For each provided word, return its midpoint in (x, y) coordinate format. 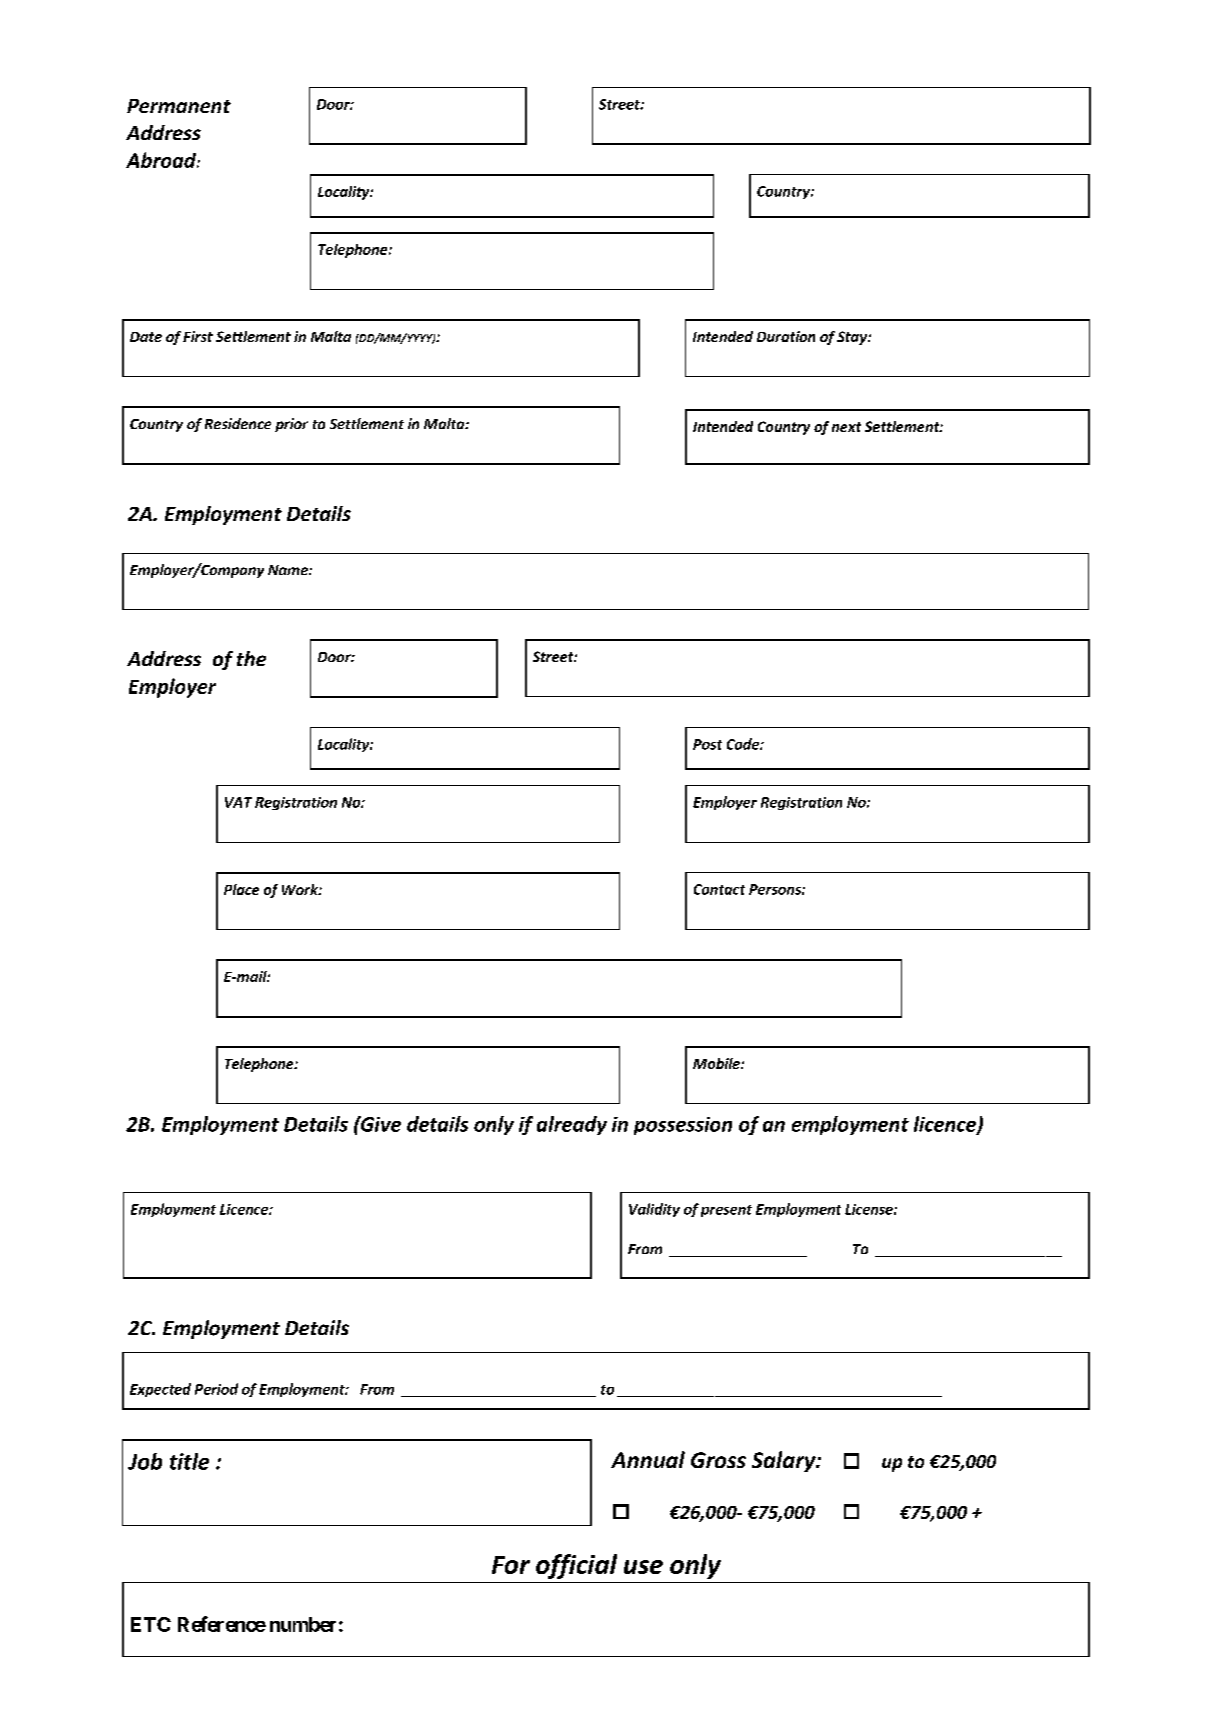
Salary (785, 1461)
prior (291, 425)
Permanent (179, 106)
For (511, 1565)
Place (241, 889)
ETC (151, 1624)
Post (707, 744)
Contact (719, 889)
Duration (786, 336)
